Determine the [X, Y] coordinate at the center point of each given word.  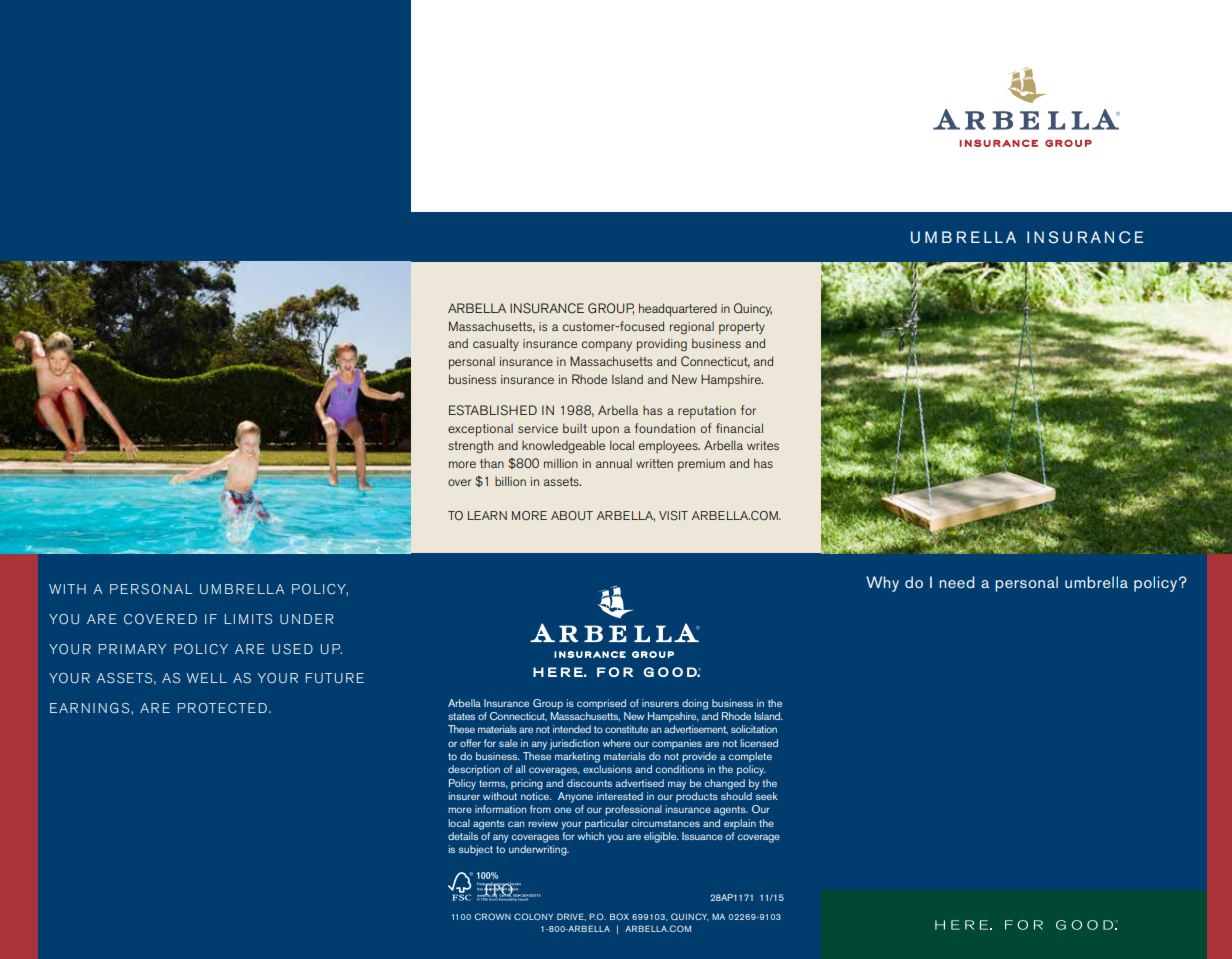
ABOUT [572, 516]
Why [882, 584]
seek [767, 796]
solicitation [754, 729]
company [607, 346]
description [474, 770]
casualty [496, 344]
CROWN [493, 916]
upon [605, 431]
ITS [262, 619]
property [742, 328]
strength [470, 447]
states [461, 716]
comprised [601, 704]
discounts [589, 783]
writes [763, 445]
